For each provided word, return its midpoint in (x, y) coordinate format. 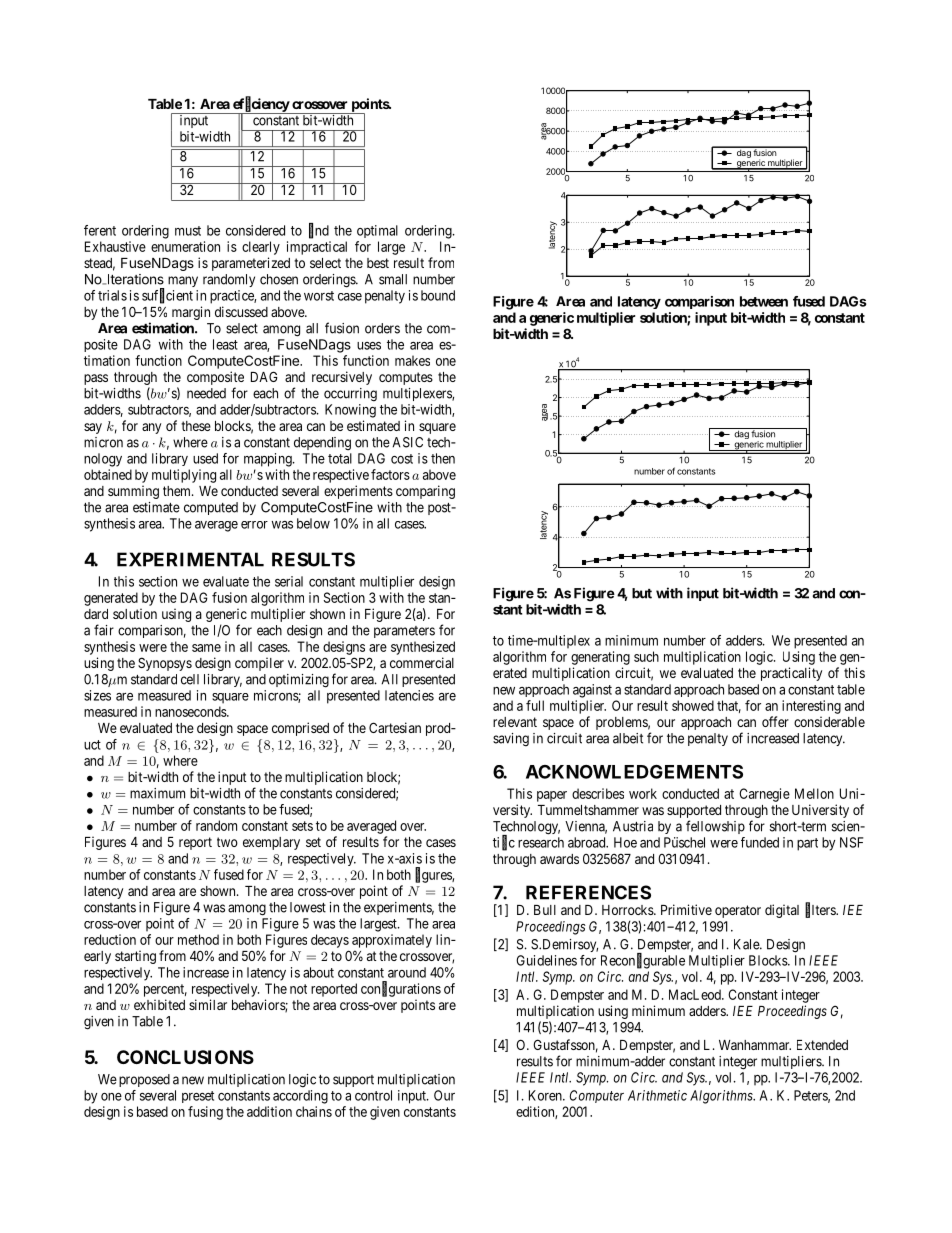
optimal (377, 231)
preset (198, 1097)
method (198, 939)
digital (782, 911)
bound (438, 295)
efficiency (261, 105)
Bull (545, 910)
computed (211, 508)
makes (412, 360)
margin (191, 313)
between (764, 301)
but (642, 593)
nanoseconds (191, 711)
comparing (425, 492)
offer (775, 721)
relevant (515, 722)
